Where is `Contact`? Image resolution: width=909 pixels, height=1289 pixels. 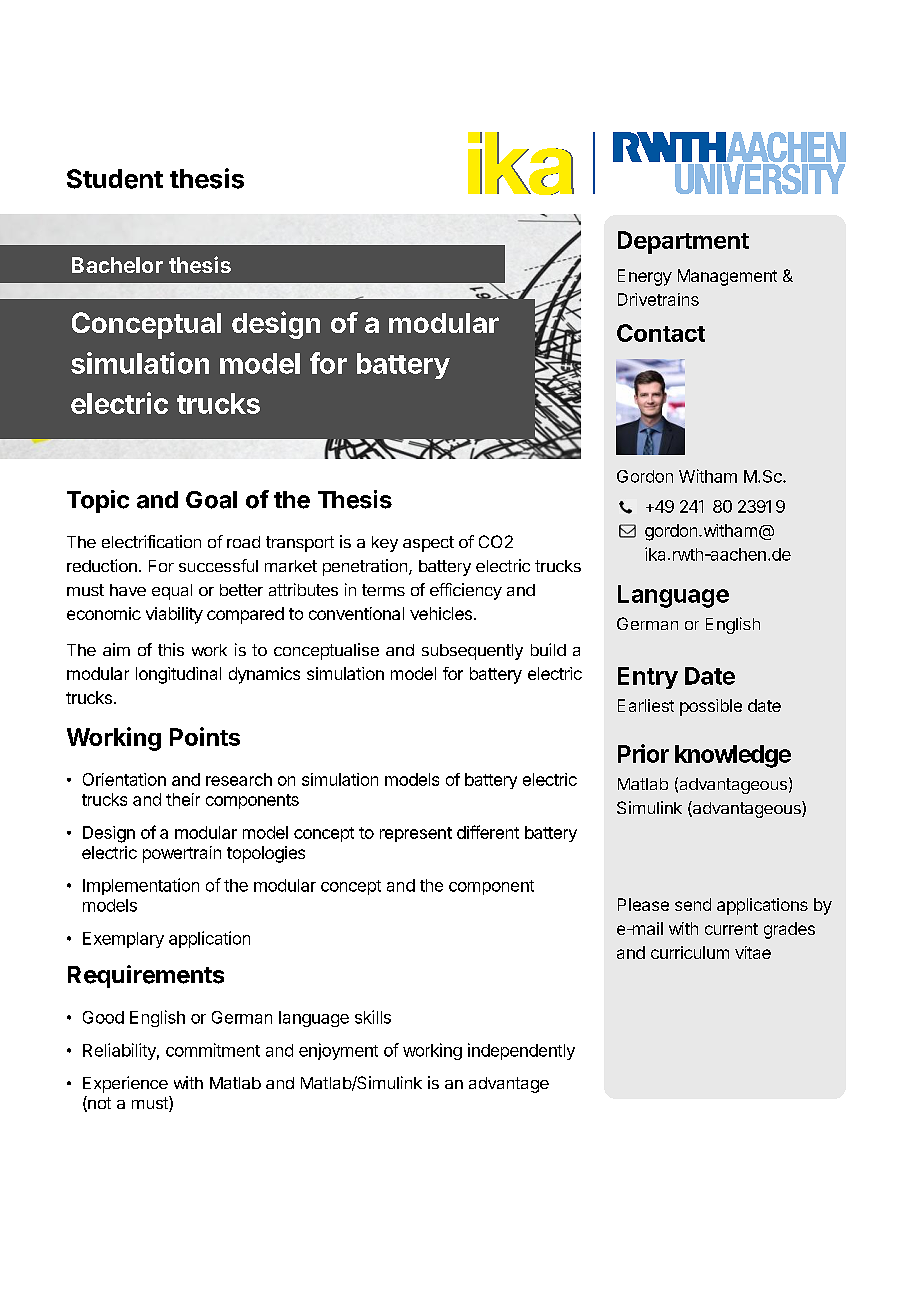 Contact is located at coordinates (661, 333).
